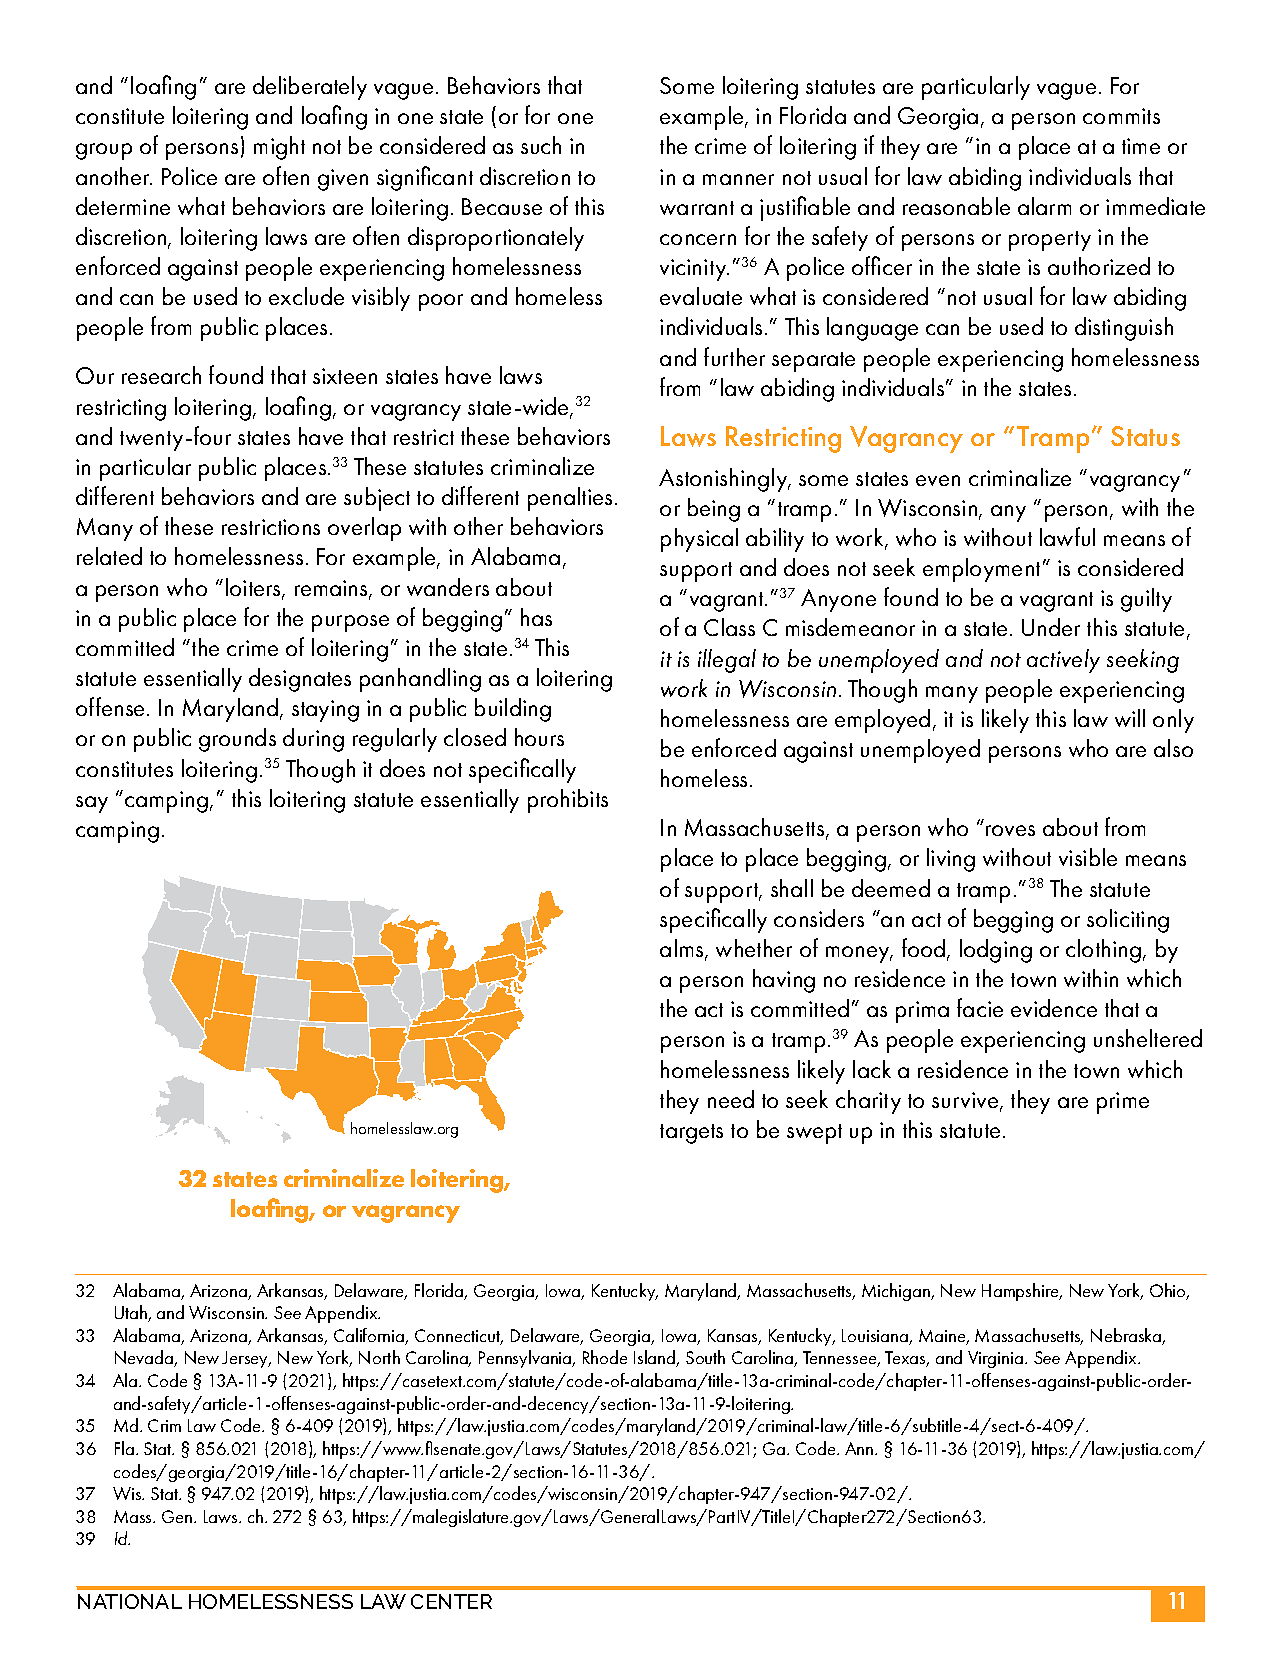 This page has height=1659, width=1282. Describe the element at coordinates (1088, 857) in the page. I see `visible` at that location.
